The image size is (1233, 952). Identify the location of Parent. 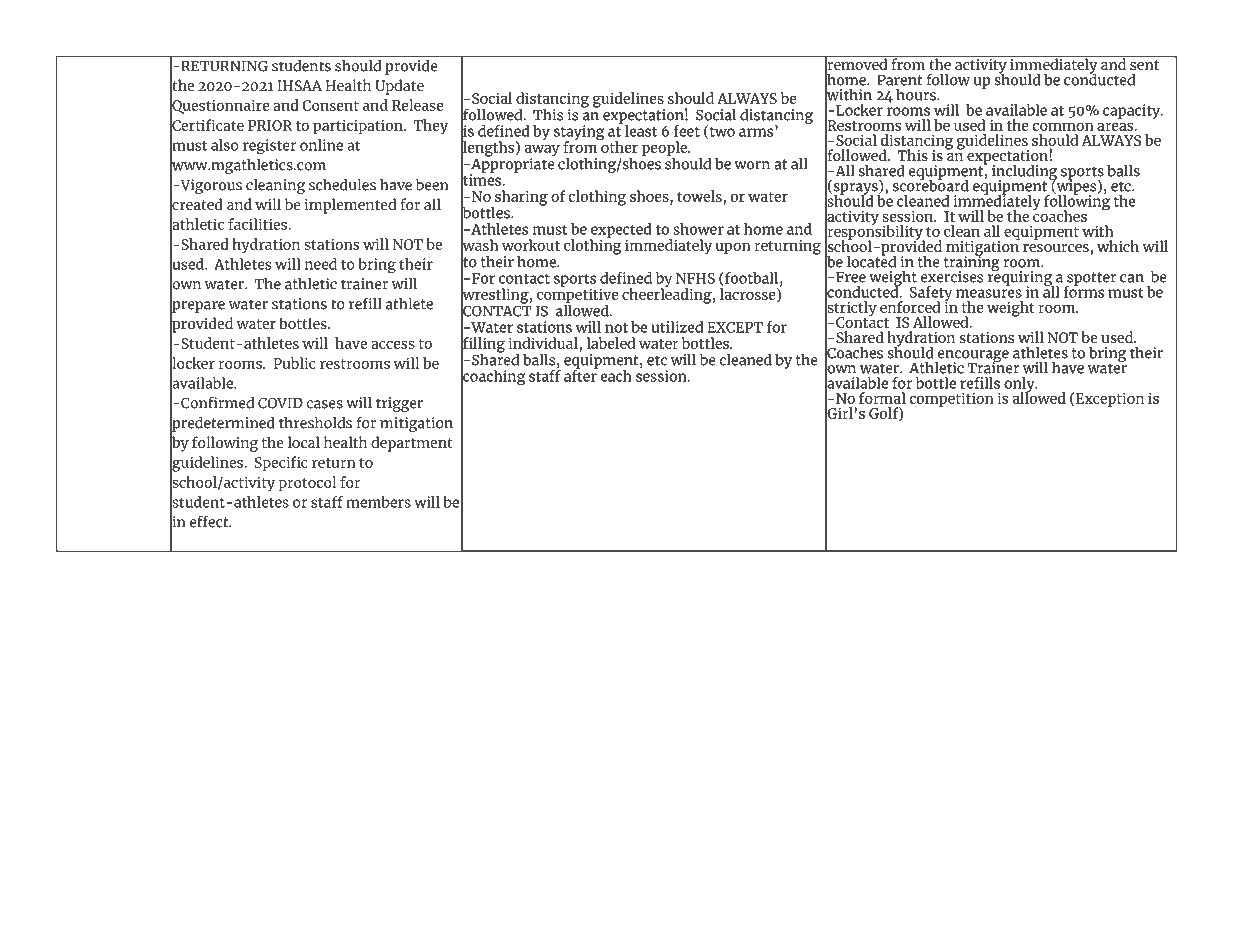
(900, 80).
